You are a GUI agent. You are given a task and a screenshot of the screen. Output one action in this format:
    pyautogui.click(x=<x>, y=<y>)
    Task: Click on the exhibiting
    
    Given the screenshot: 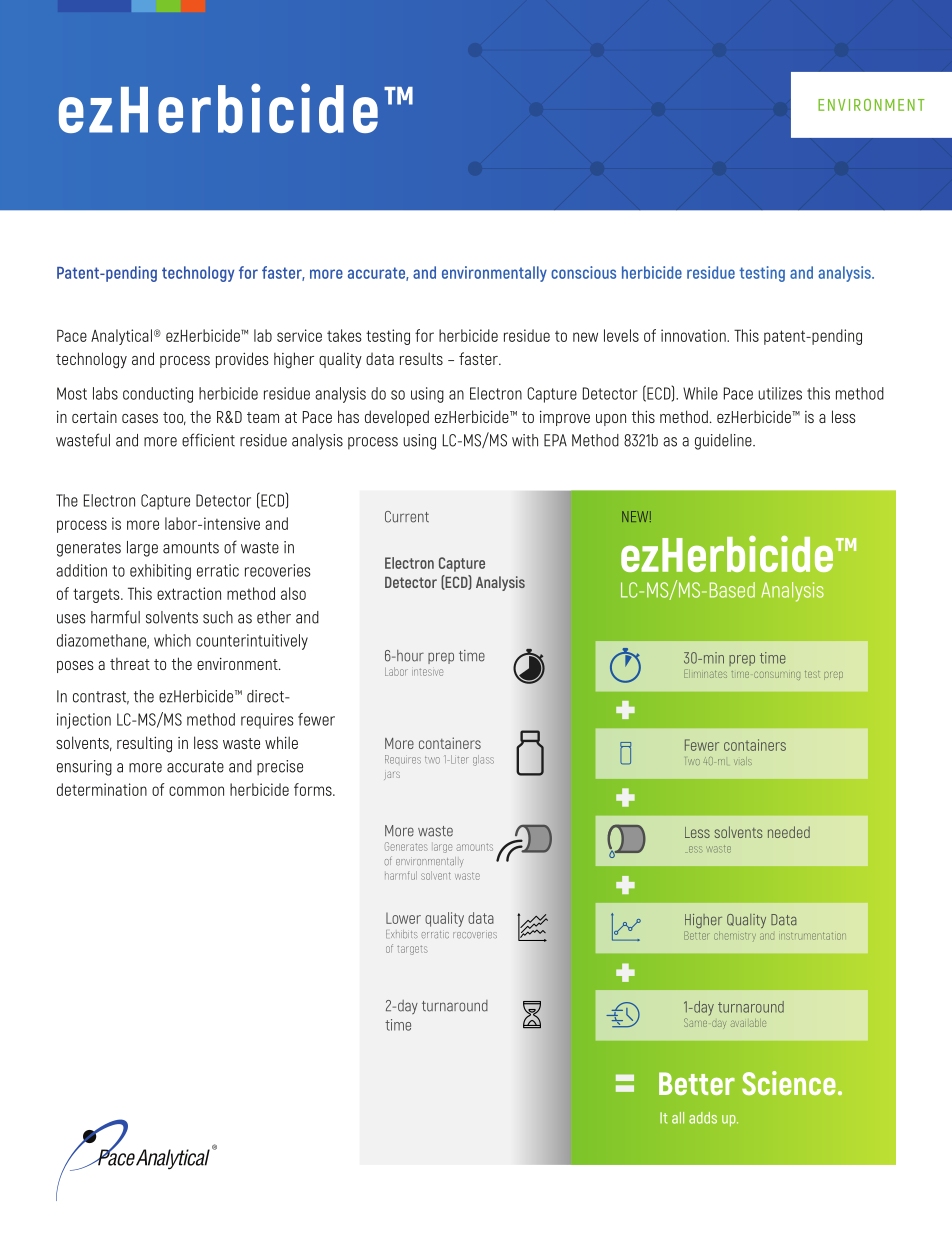 What is the action you would take?
    pyautogui.click(x=160, y=572)
